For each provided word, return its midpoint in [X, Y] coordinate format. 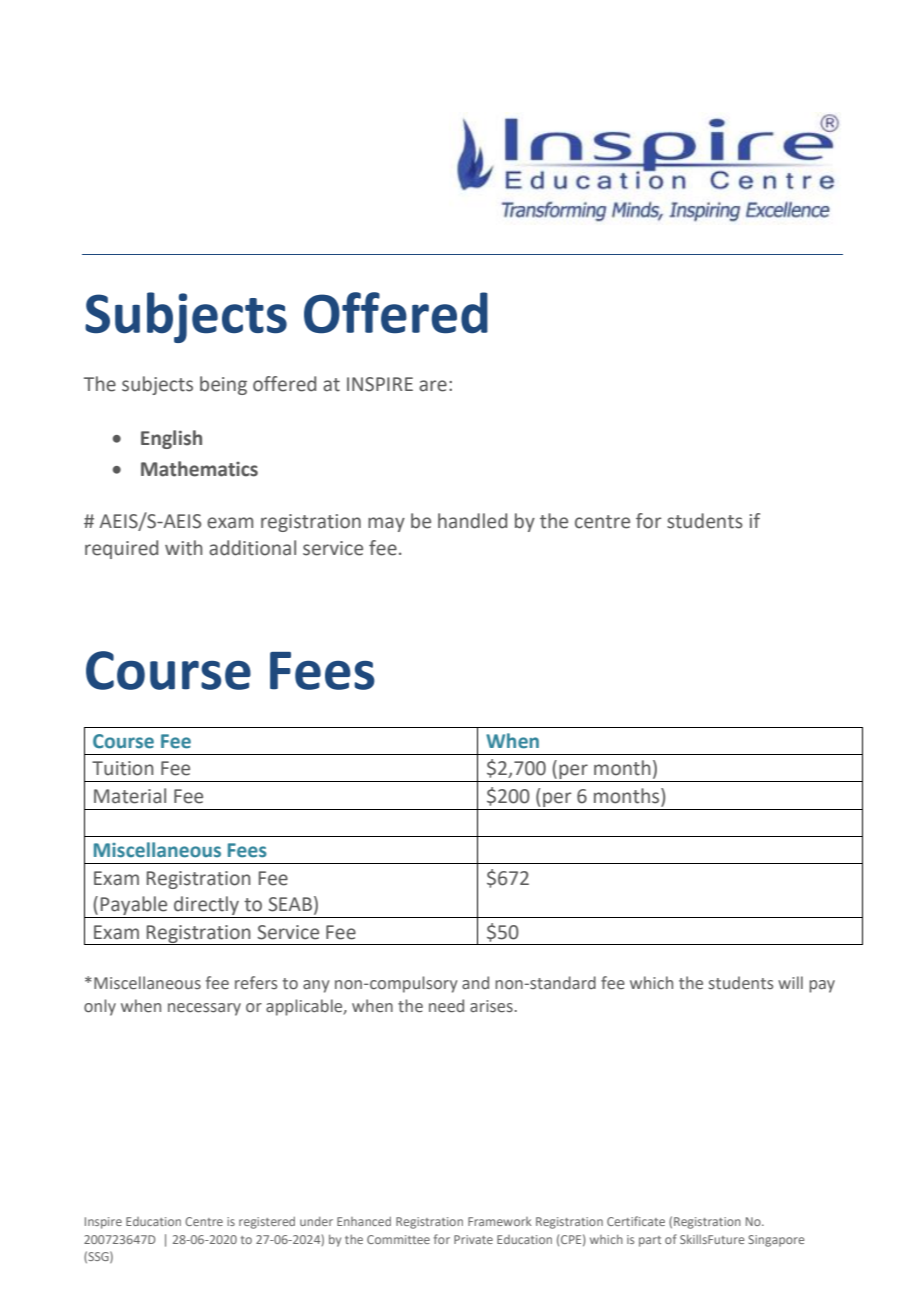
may [386, 524]
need [446, 1006]
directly [207, 907]
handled [472, 521]
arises [491, 1006]
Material [130, 796]
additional [252, 548]
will [790, 982]
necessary [204, 1009]
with [184, 548]
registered [267, 1223]
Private [473, 1239]
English [171, 439]
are [433, 386]
